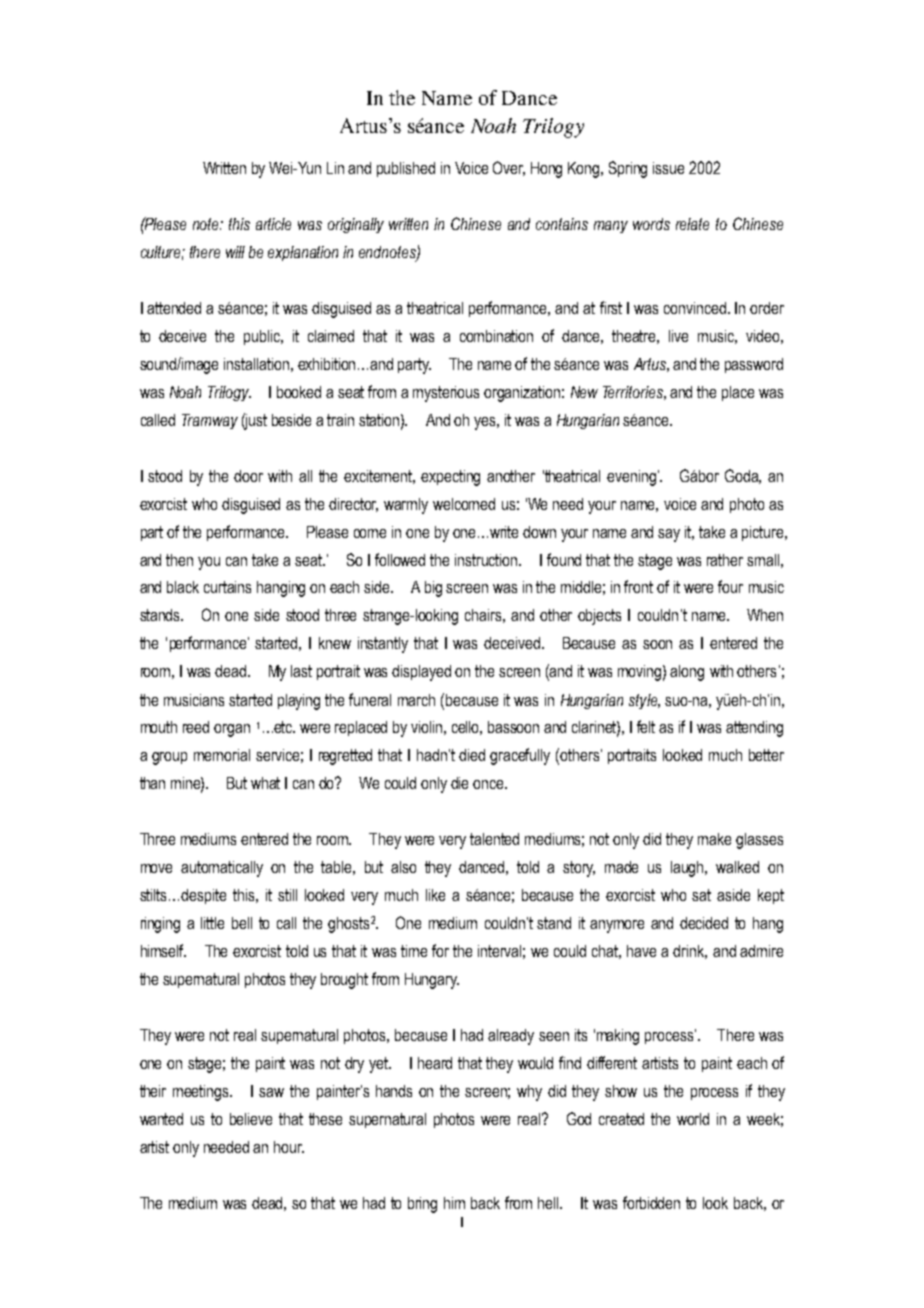 This page has width=924, height=1308. What do you see at coordinates (692, 224) in the page?
I see `relate` at bounding box center [692, 224].
